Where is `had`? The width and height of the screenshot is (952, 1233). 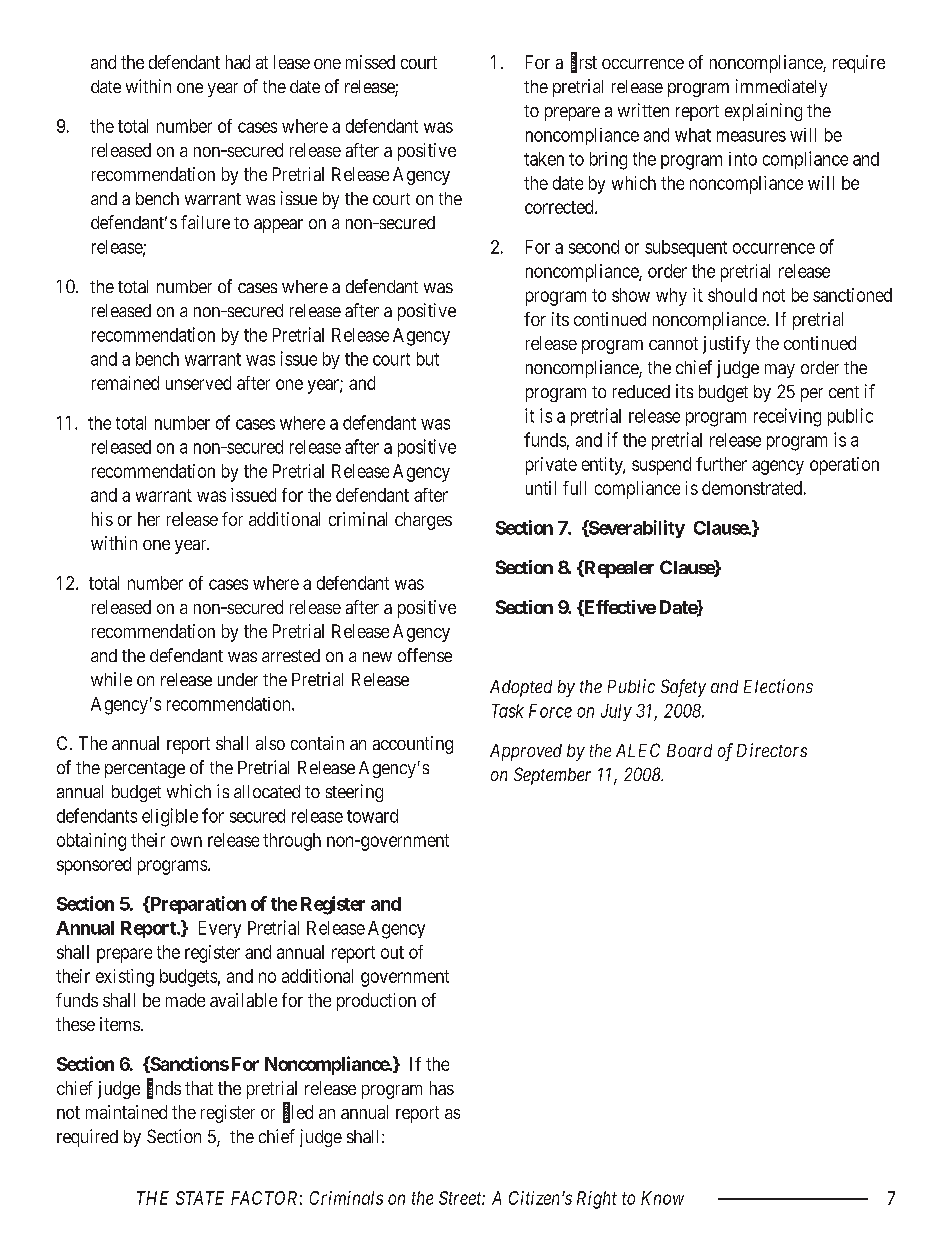 had is located at coordinates (238, 62).
